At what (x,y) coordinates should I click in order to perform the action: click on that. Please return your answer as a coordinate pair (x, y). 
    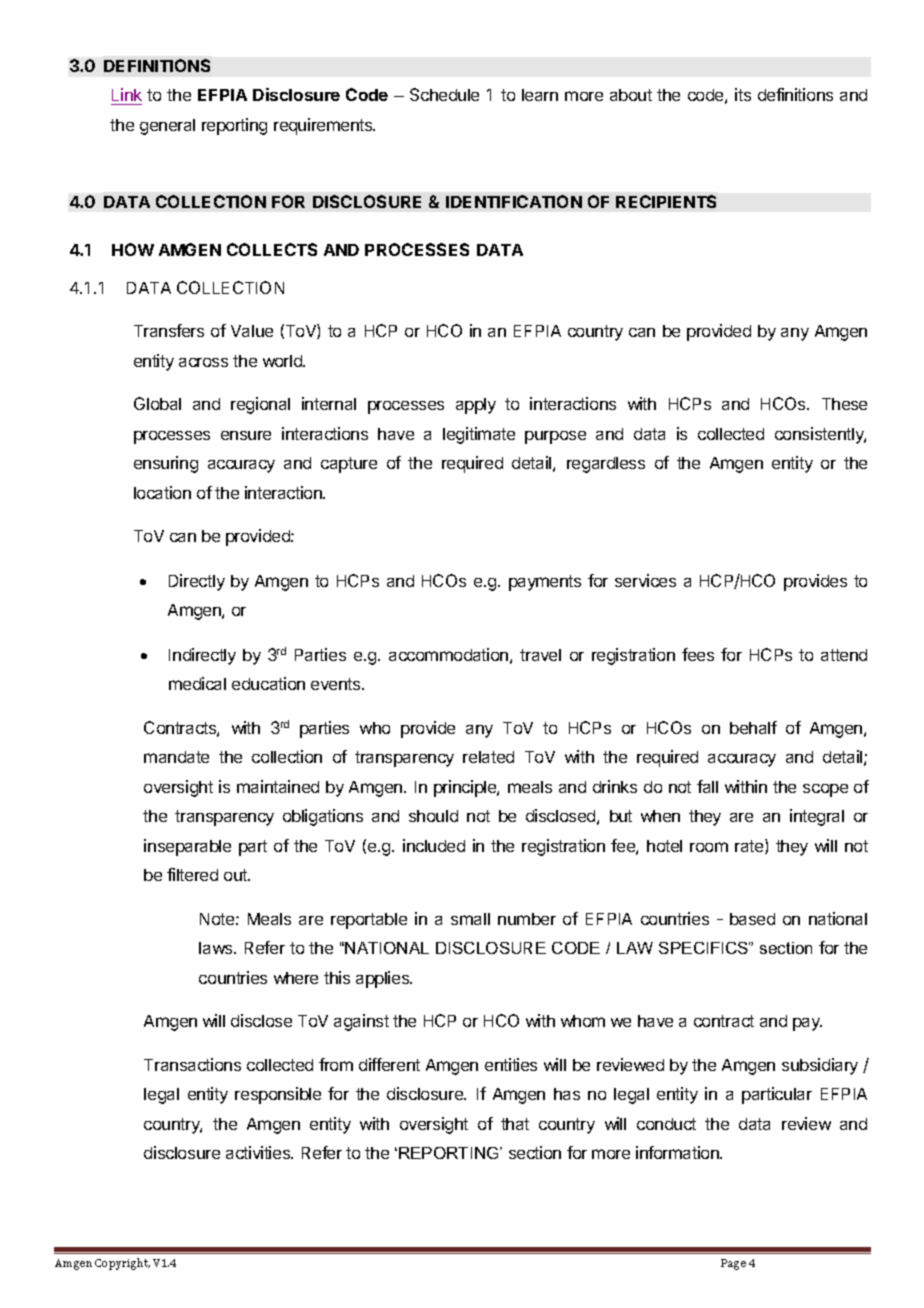
    Looking at the image, I should click on (515, 1124).
